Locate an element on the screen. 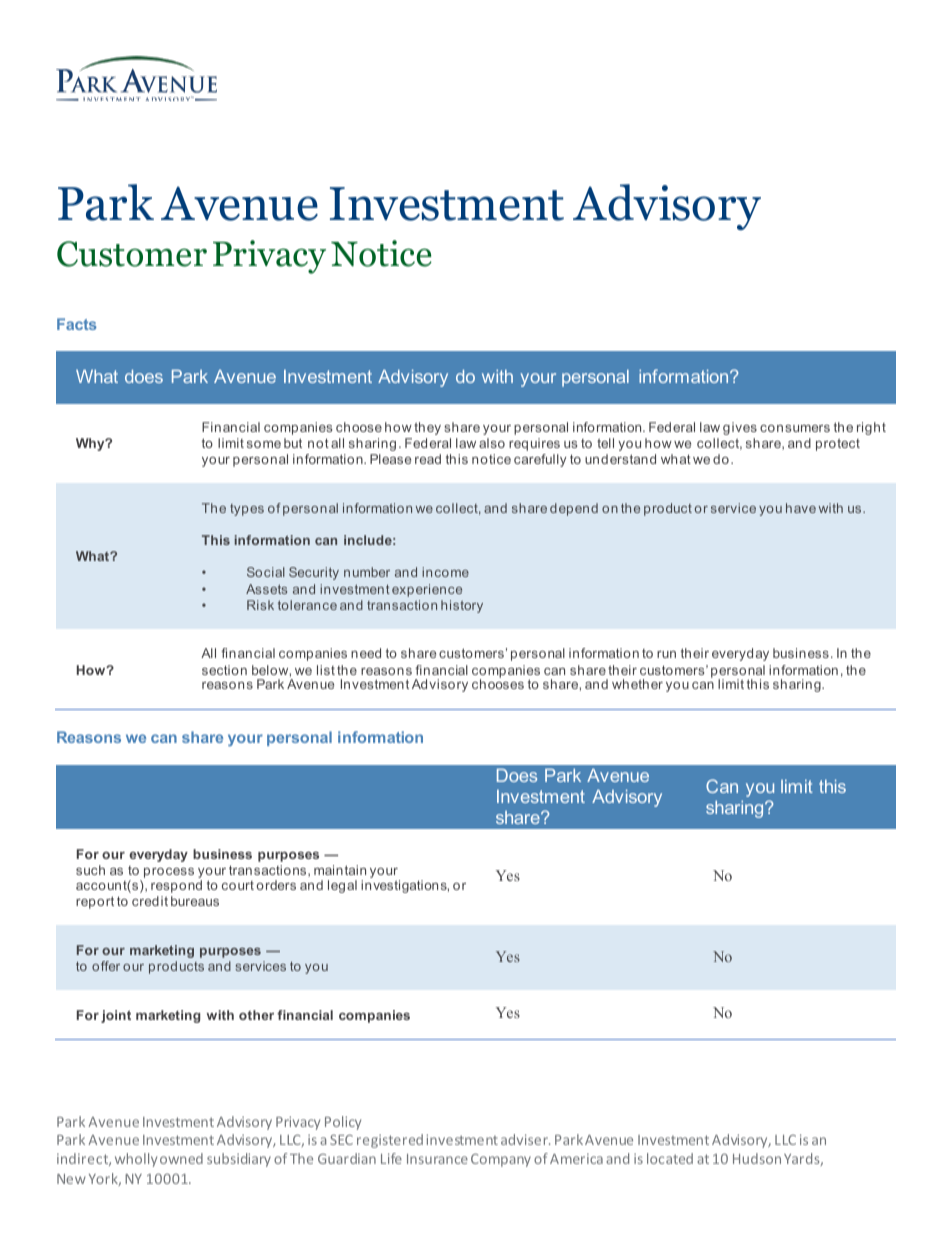 The image size is (952, 1233). Facts is located at coordinates (77, 324).
